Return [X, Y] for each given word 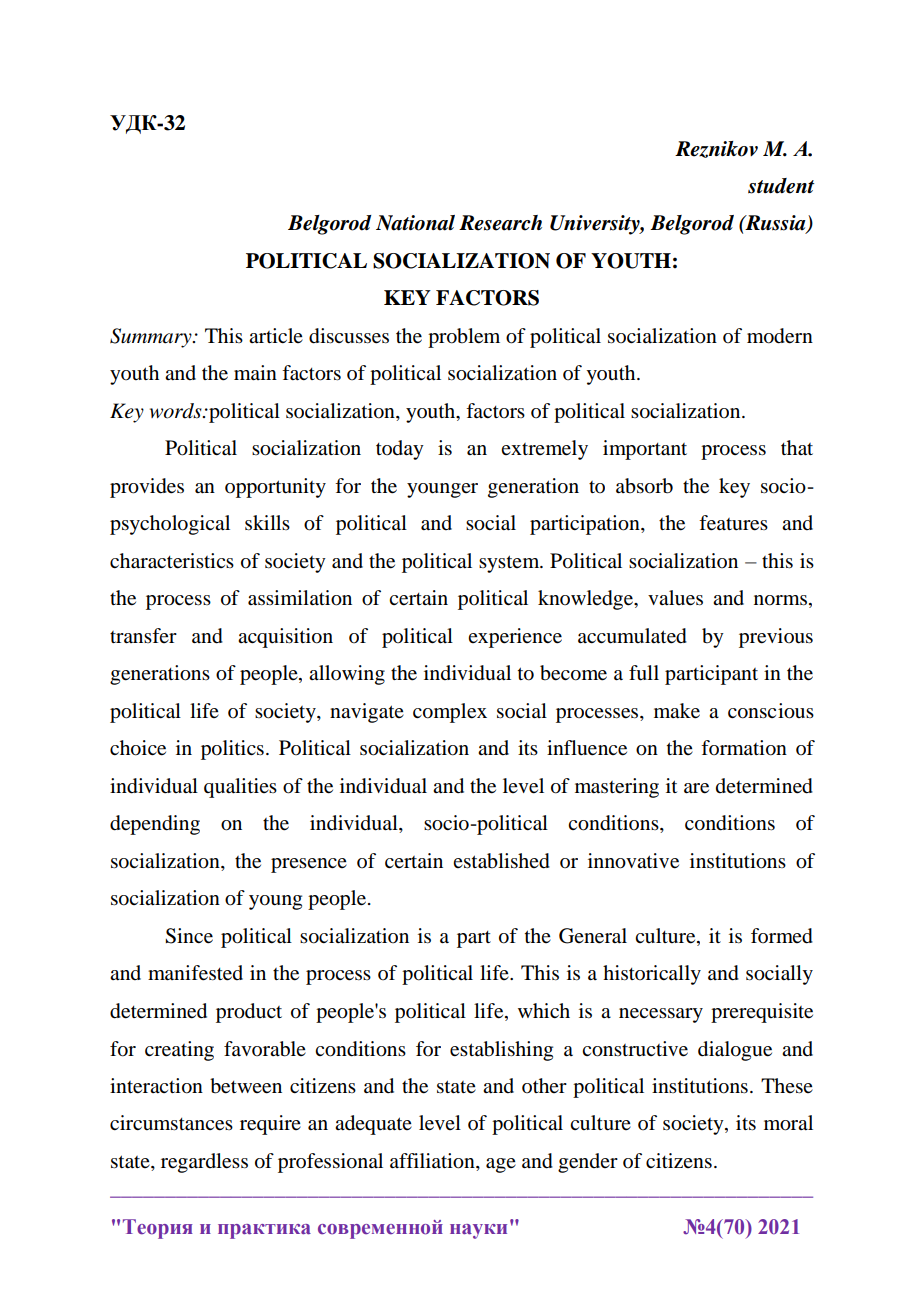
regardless [204, 1163]
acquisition [285, 638]
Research [500, 223]
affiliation [433, 1162]
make [677, 711]
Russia [775, 224]
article [276, 335]
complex [450, 713]
